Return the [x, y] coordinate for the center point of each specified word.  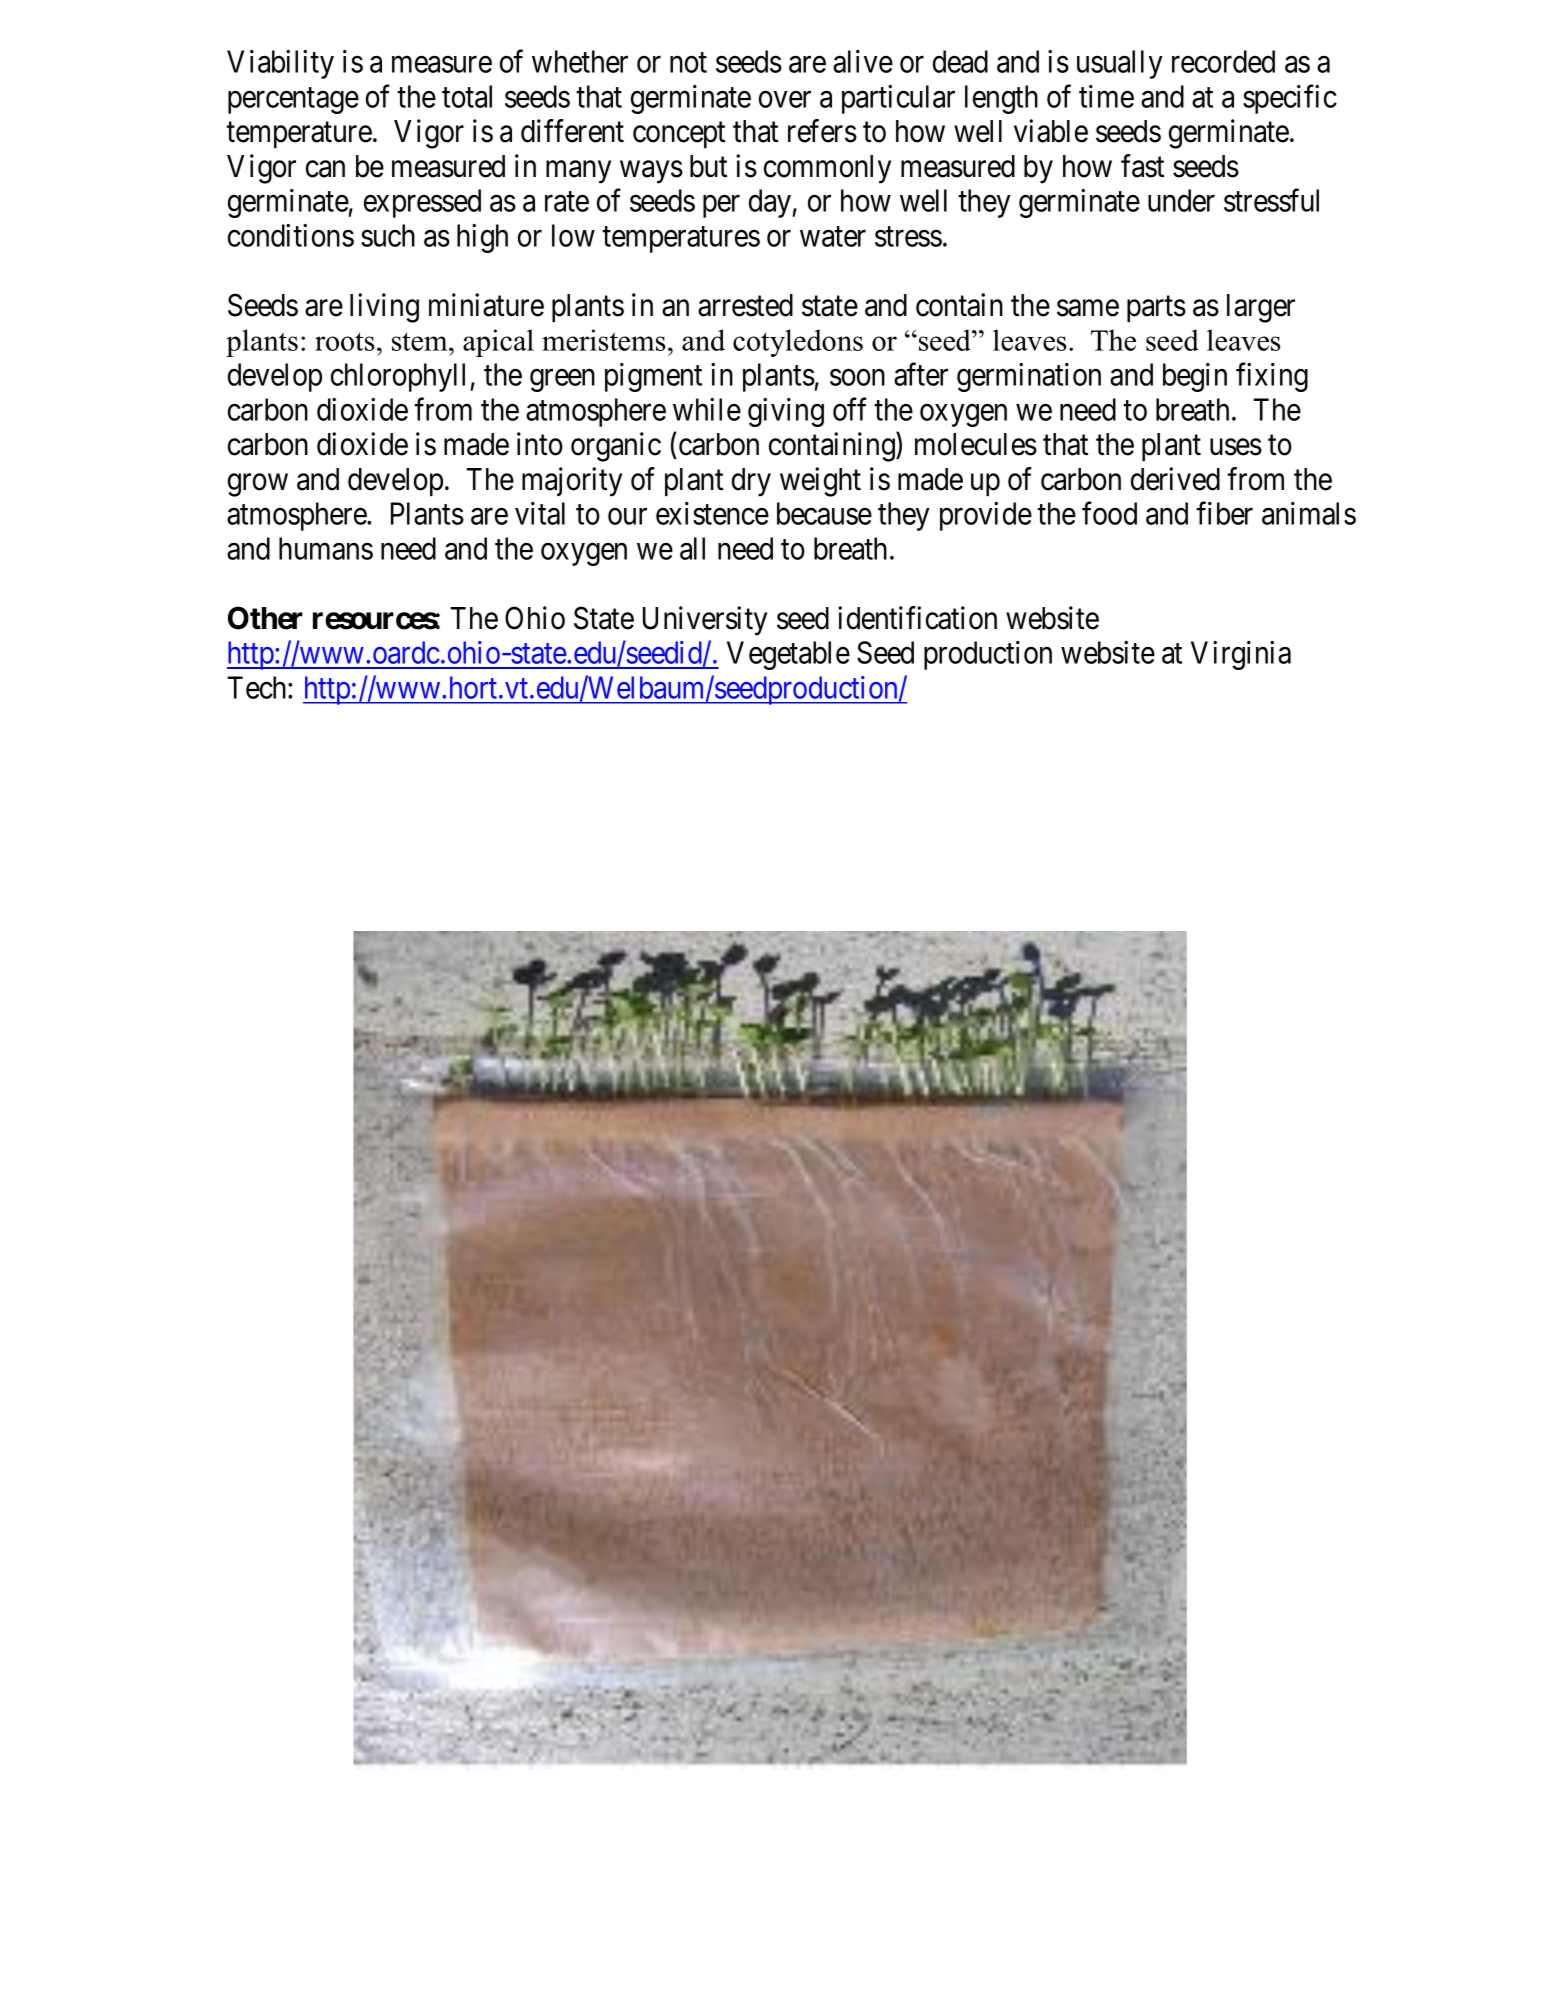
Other [265, 618]
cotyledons [798, 343]
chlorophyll [401, 377]
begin [1195, 377]
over [785, 99]
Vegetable [788, 655]
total [467, 96]
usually [1120, 64]
